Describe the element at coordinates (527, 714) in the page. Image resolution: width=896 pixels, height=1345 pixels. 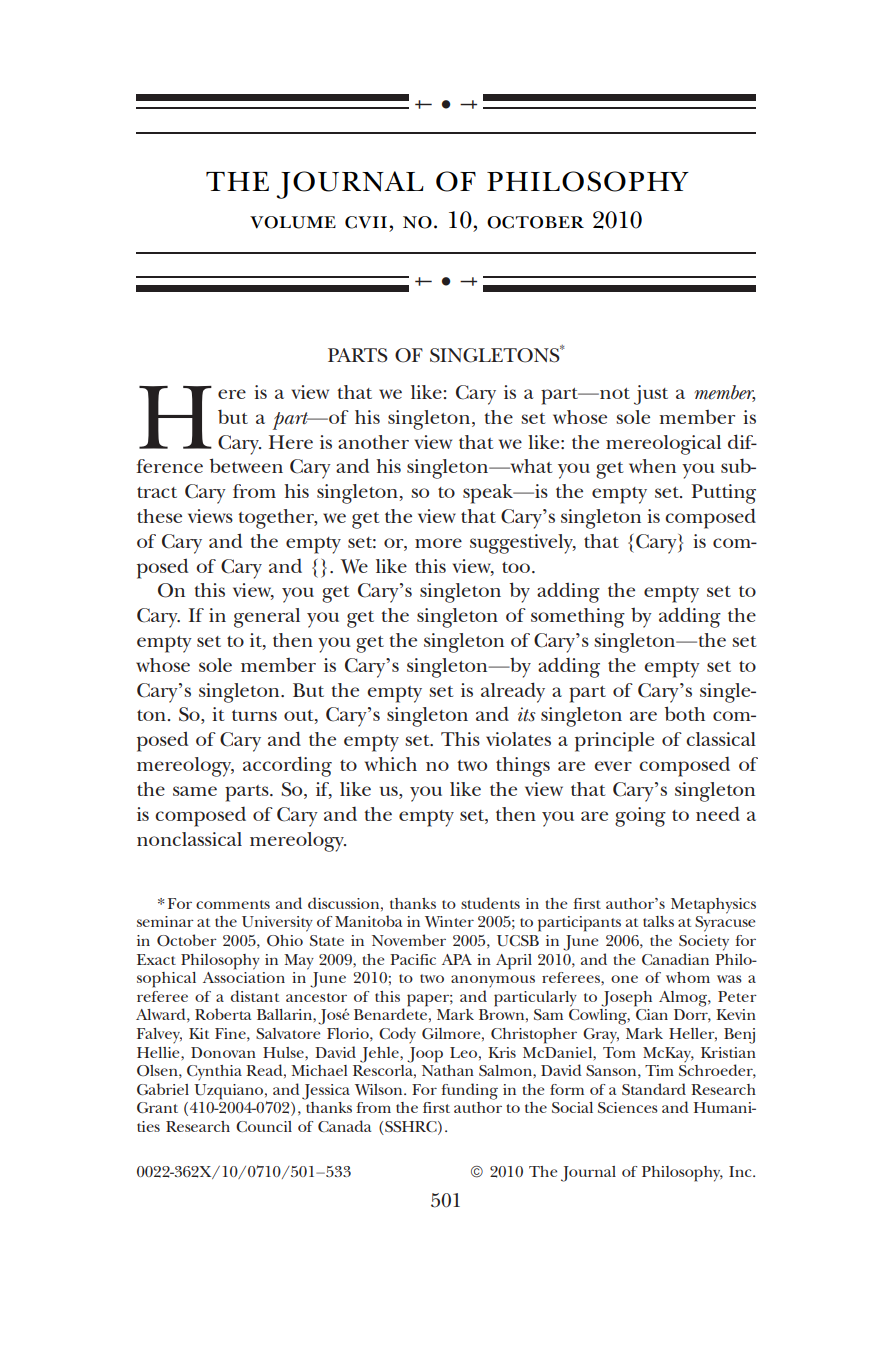
I see `its` at that location.
